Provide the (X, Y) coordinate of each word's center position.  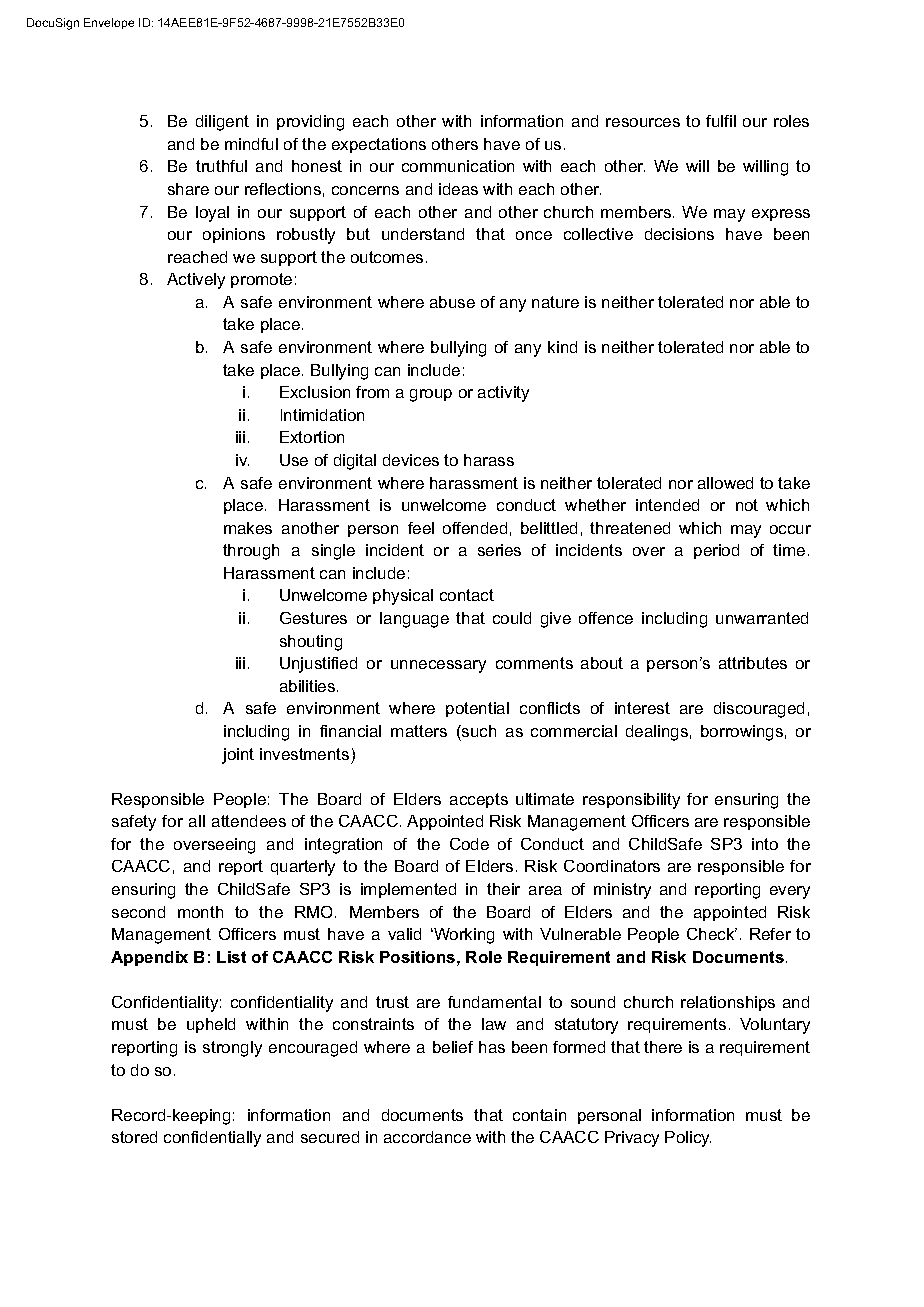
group (431, 395)
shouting (311, 643)
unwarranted (762, 618)
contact (467, 595)
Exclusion (315, 392)
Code (469, 844)
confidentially (212, 1139)
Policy (688, 1139)
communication (458, 166)
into (765, 844)
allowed (725, 483)
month (200, 912)
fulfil (721, 121)
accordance (427, 1137)
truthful (221, 166)
